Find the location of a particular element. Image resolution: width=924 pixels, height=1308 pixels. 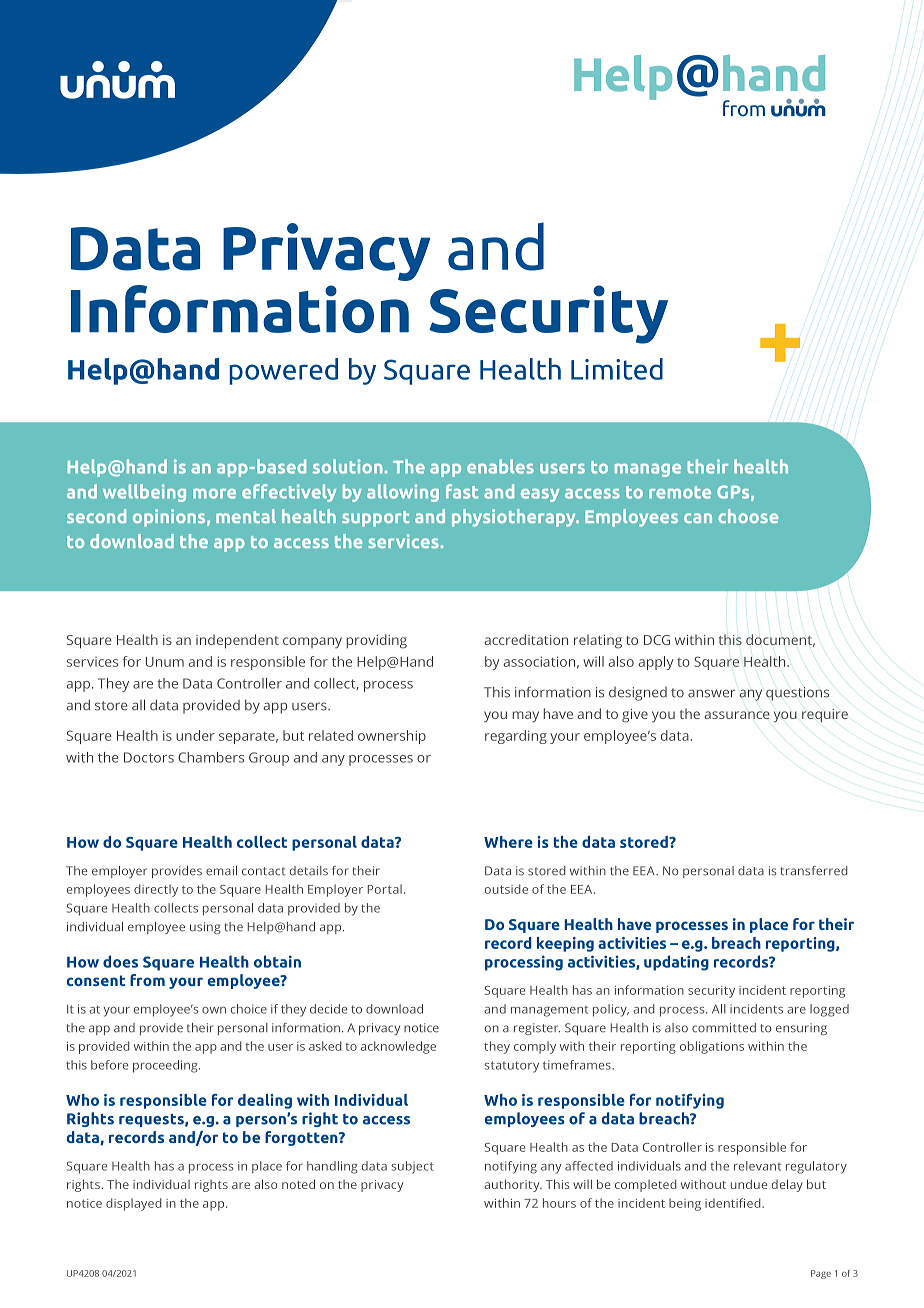

apply is located at coordinates (655, 663).
